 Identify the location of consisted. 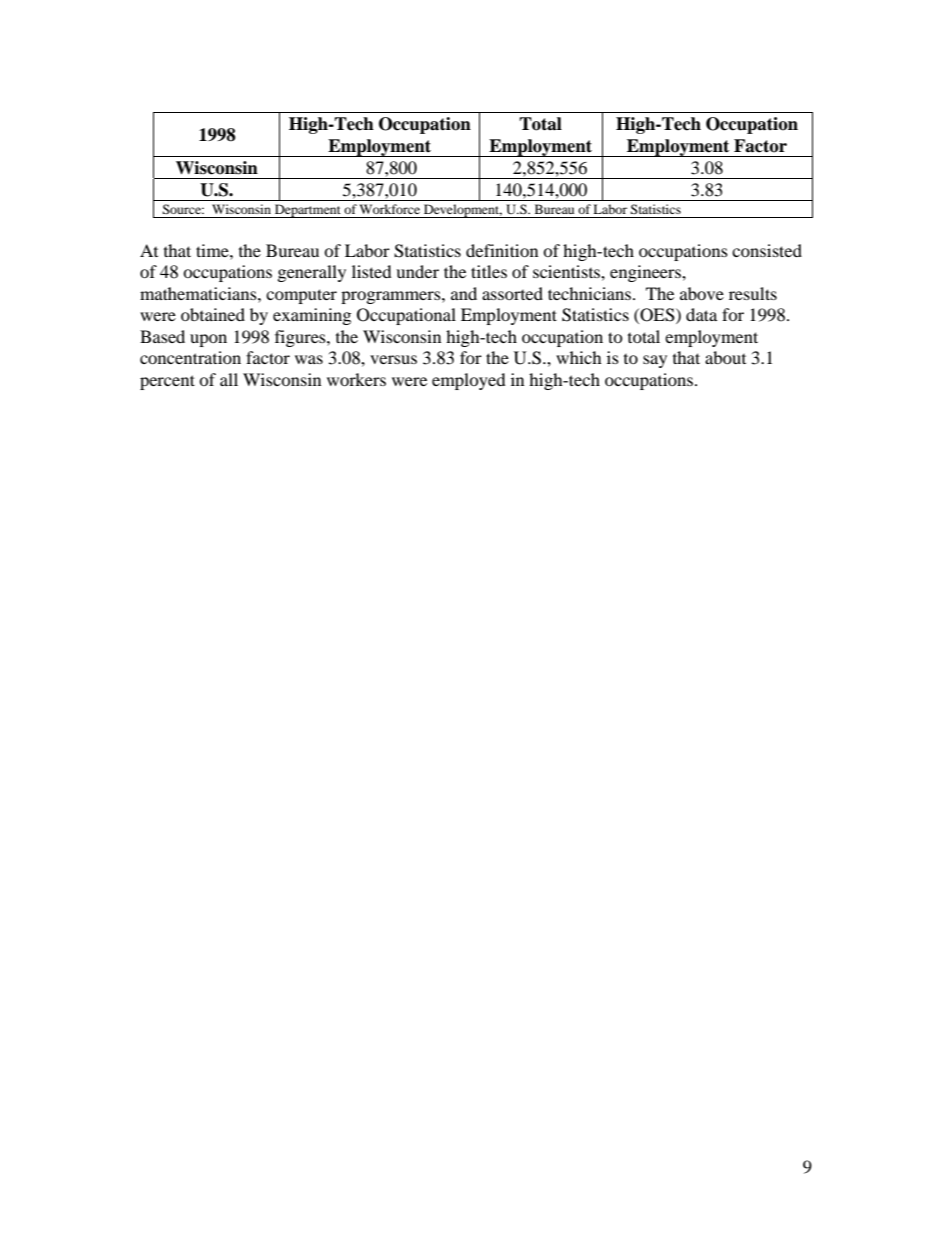
(767, 250).
